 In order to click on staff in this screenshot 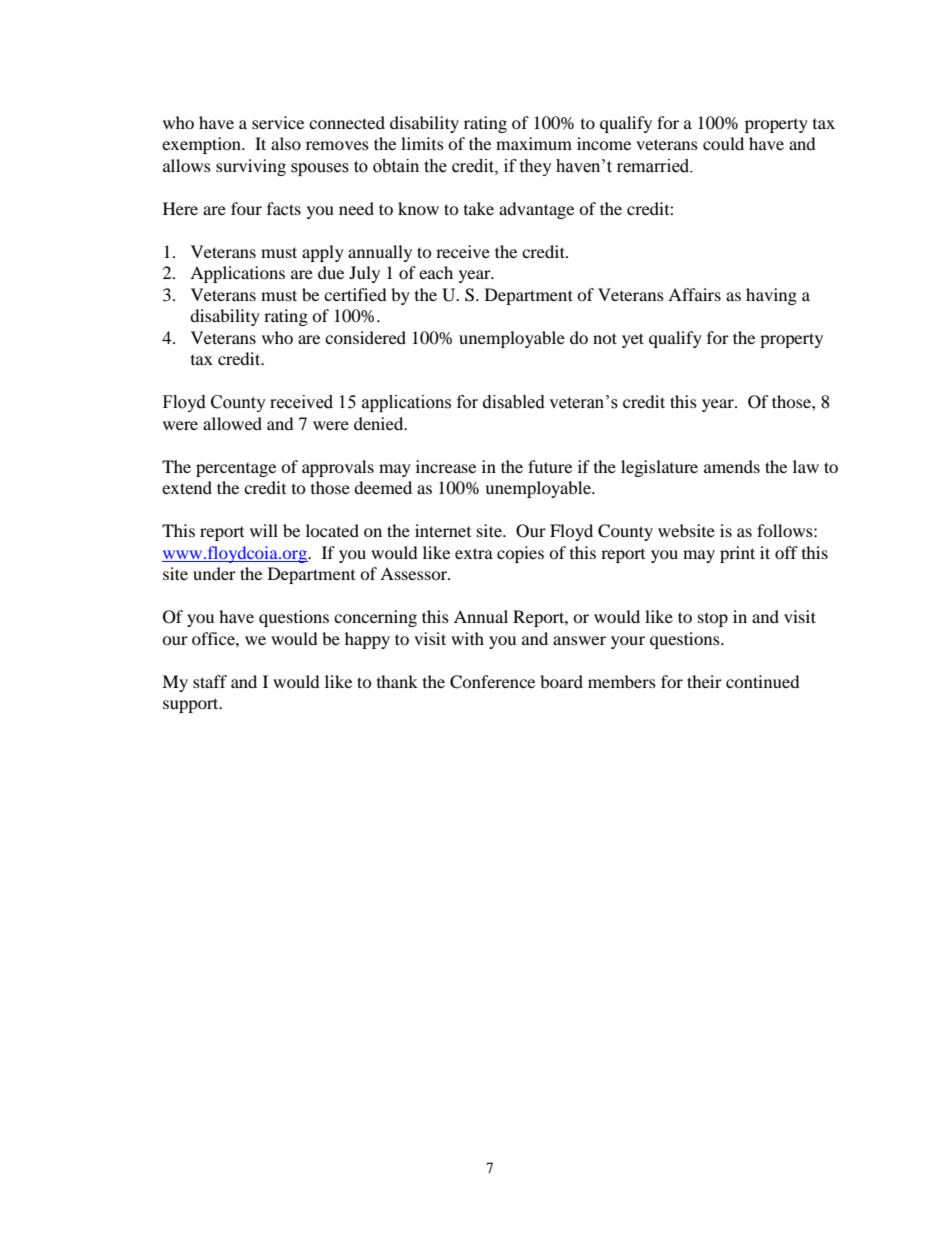, I will do `click(210, 681)`.
